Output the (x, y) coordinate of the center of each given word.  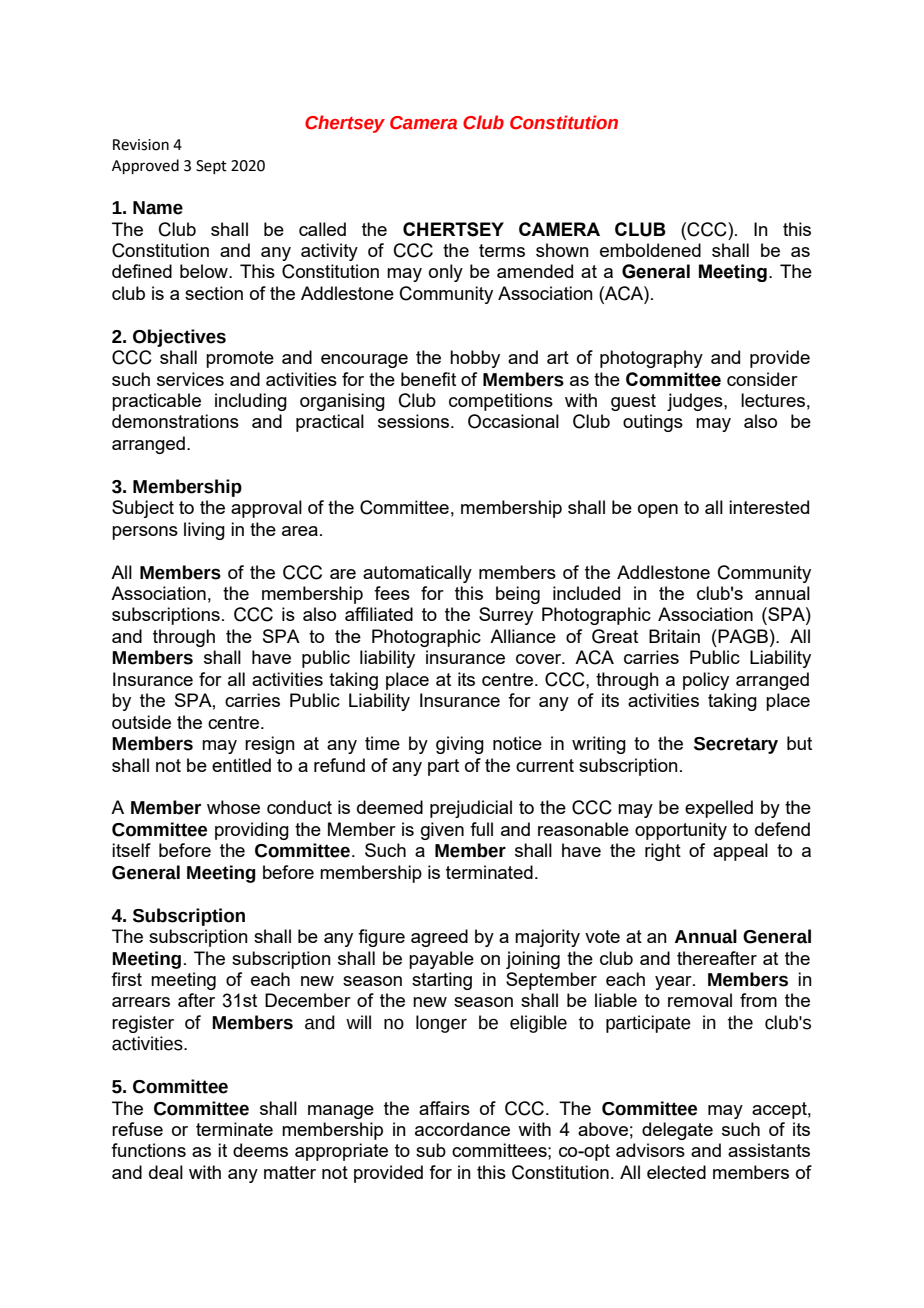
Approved (145, 166)
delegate (677, 1131)
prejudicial (471, 809)
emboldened (650, 250)
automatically (417, 574)
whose (233, 807)
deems (260, 1150)
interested (769, 507)
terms (502, 250)
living (204, 531)
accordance (462, 1129)
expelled (719, 809)
